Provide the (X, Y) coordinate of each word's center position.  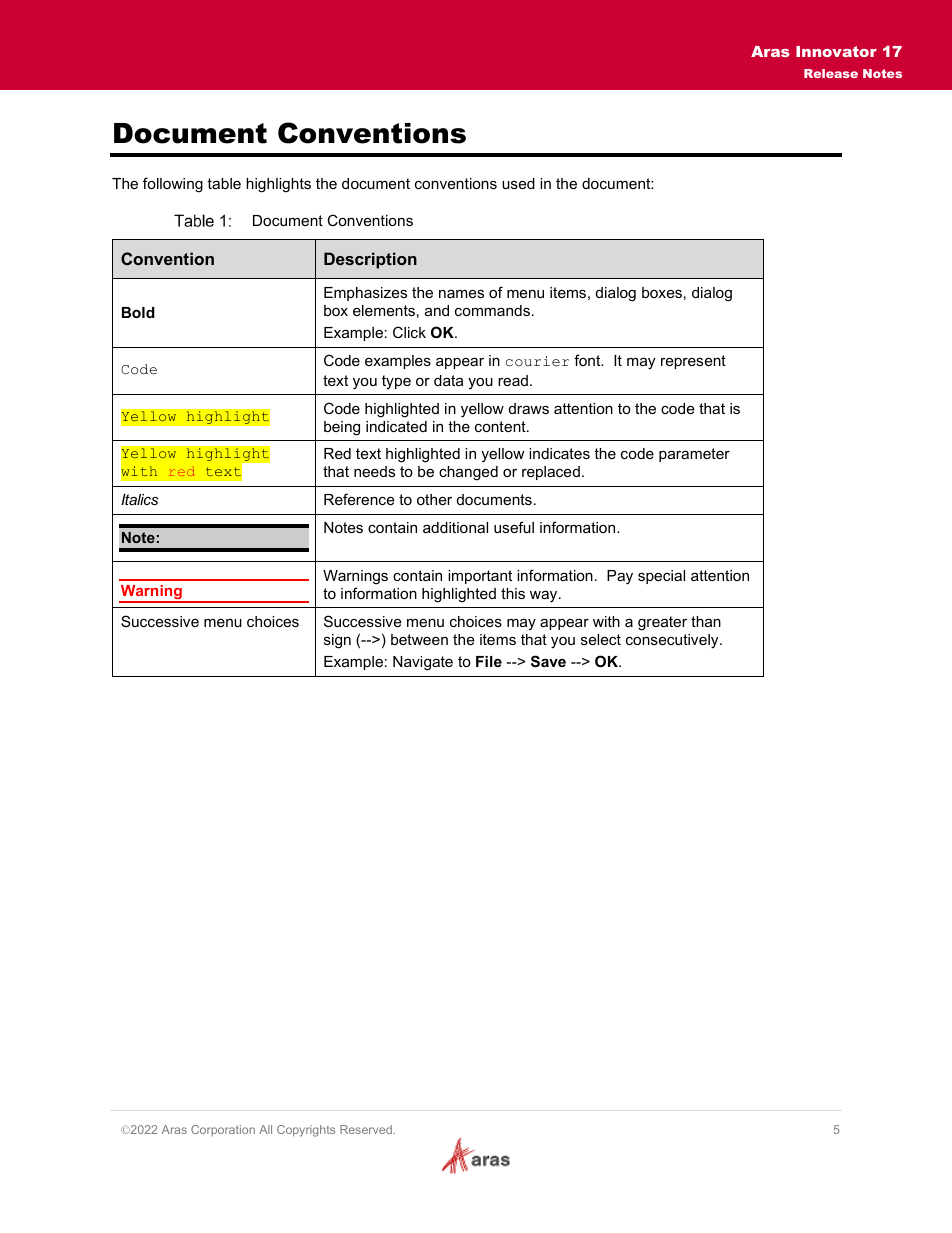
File (489, 661)
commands (492, 310)
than (706, 621)
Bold (138, 312)
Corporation (223, 1130)
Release (831, 73)
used (518, 183)
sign (337, 641)
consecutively (673, 641)
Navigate (423, 663)
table (224, 183)
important (480, 577)
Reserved (366, 1129)
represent (693, 362)
